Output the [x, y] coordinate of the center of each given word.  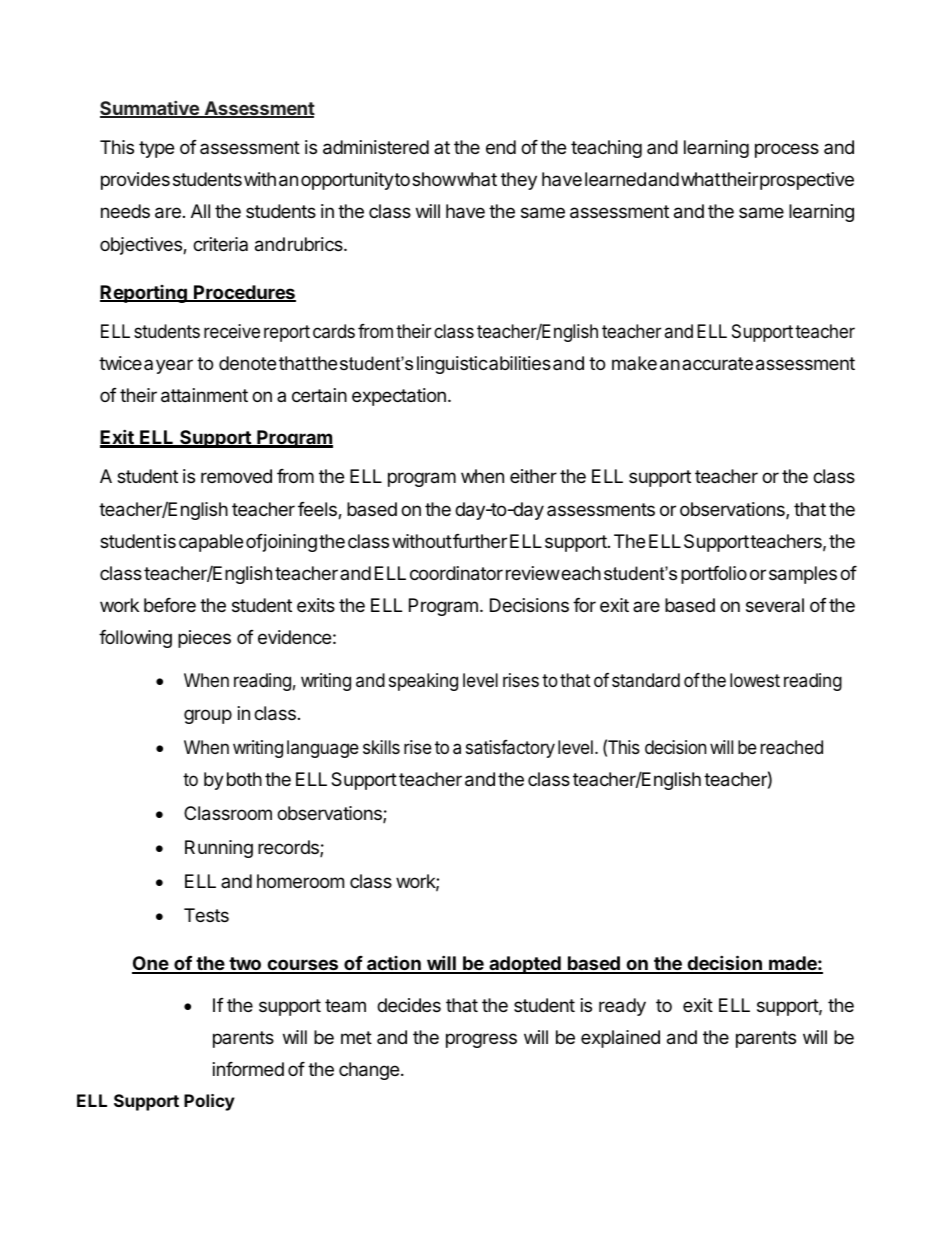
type [156, 149]
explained [620, 1039]
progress [481, 1040]
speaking [423, 682]
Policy [209, 1102]
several [775, 605]
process [787, 150]
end [501, 147]
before [170, 605]
